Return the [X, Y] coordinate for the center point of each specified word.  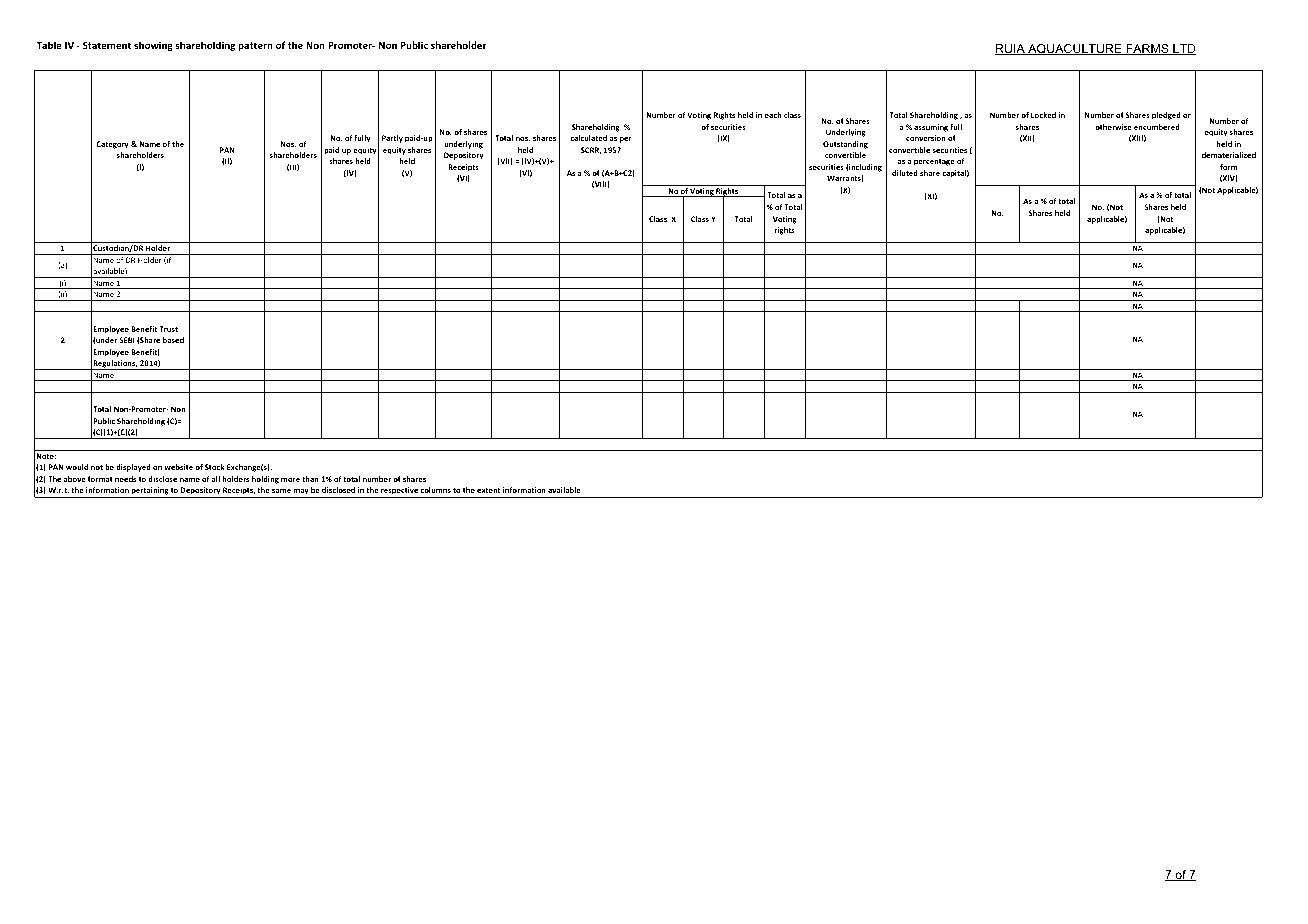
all [216, 479]
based [173, 340]
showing [153, 46]
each [773, 115]
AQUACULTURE [1075, 49]
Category [112, 145]
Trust [168, 329]
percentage [934, 162]
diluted [905, 173]
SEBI [127, 340]
